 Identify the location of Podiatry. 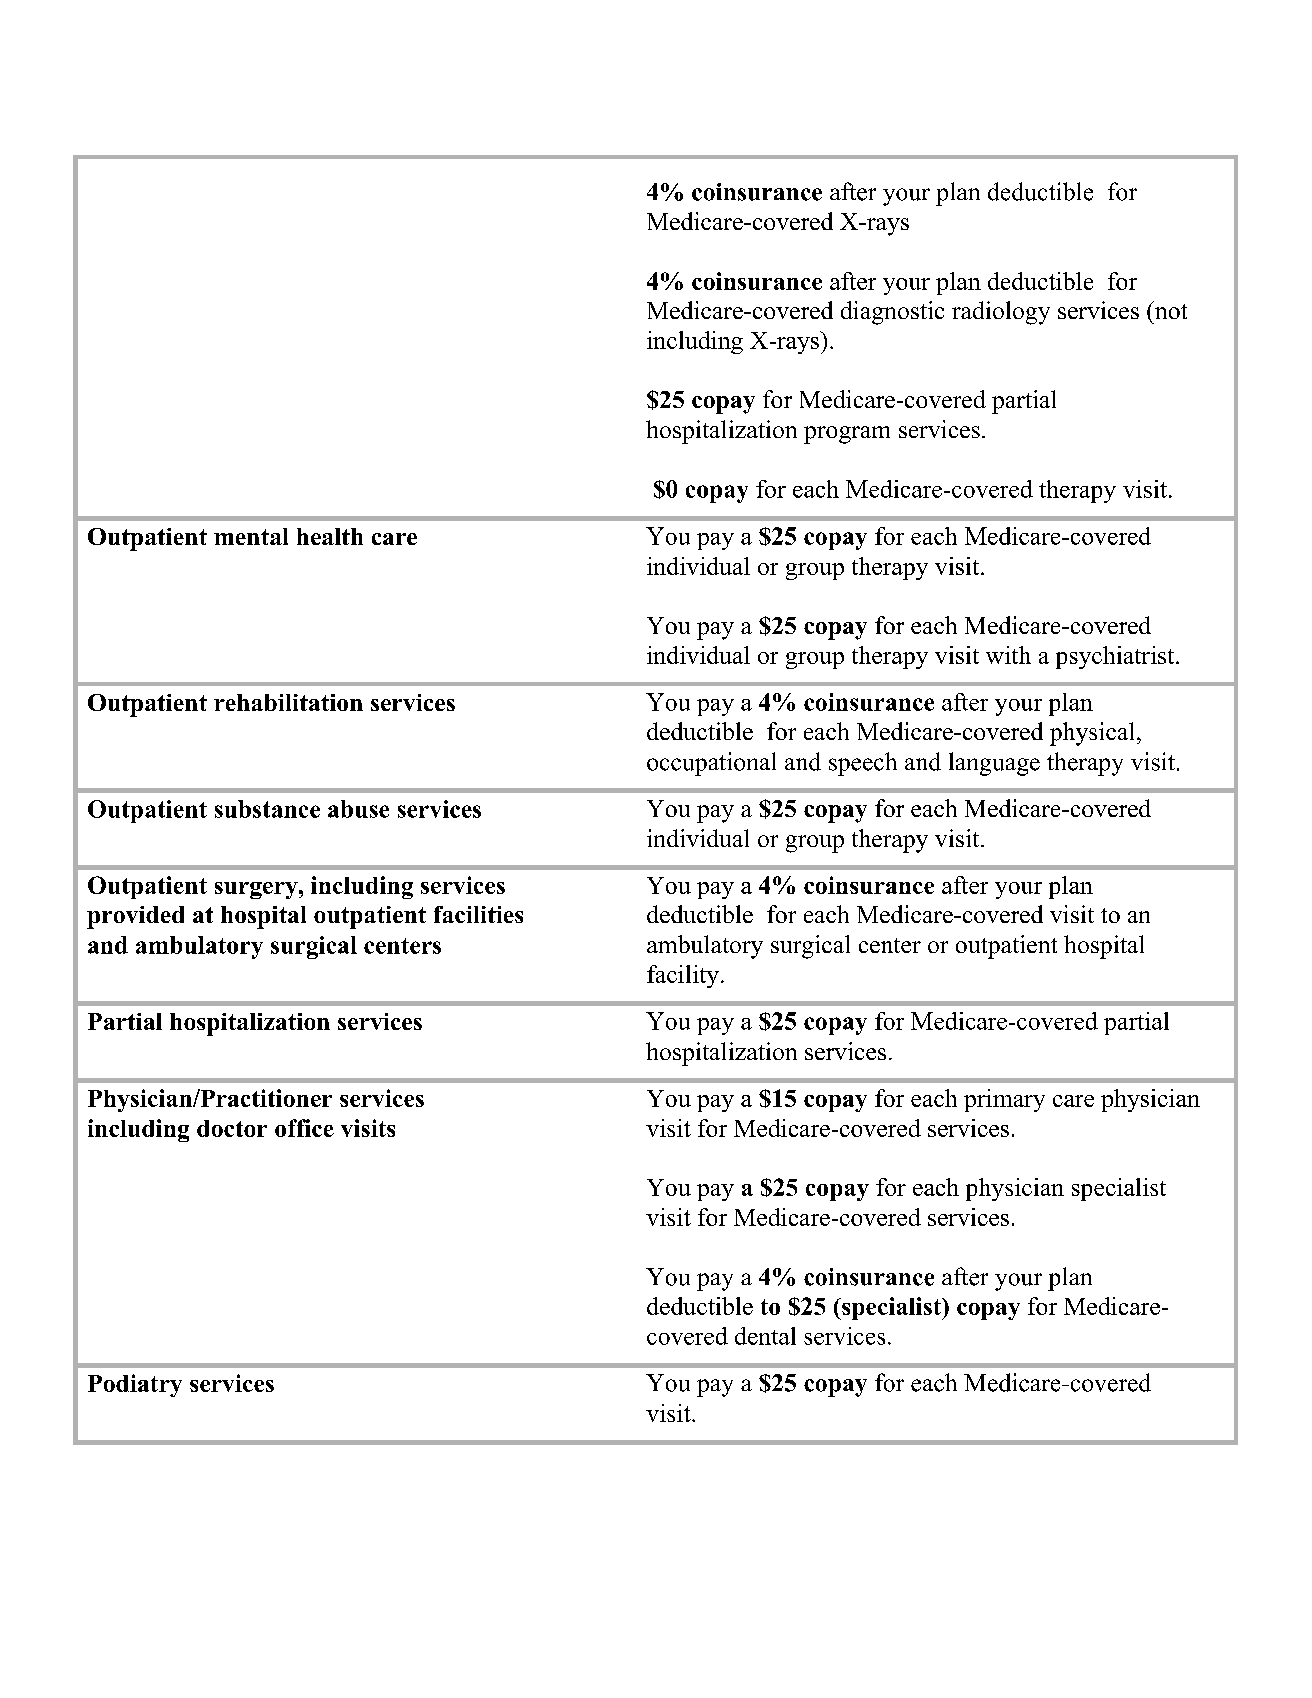
(135, 1385).
